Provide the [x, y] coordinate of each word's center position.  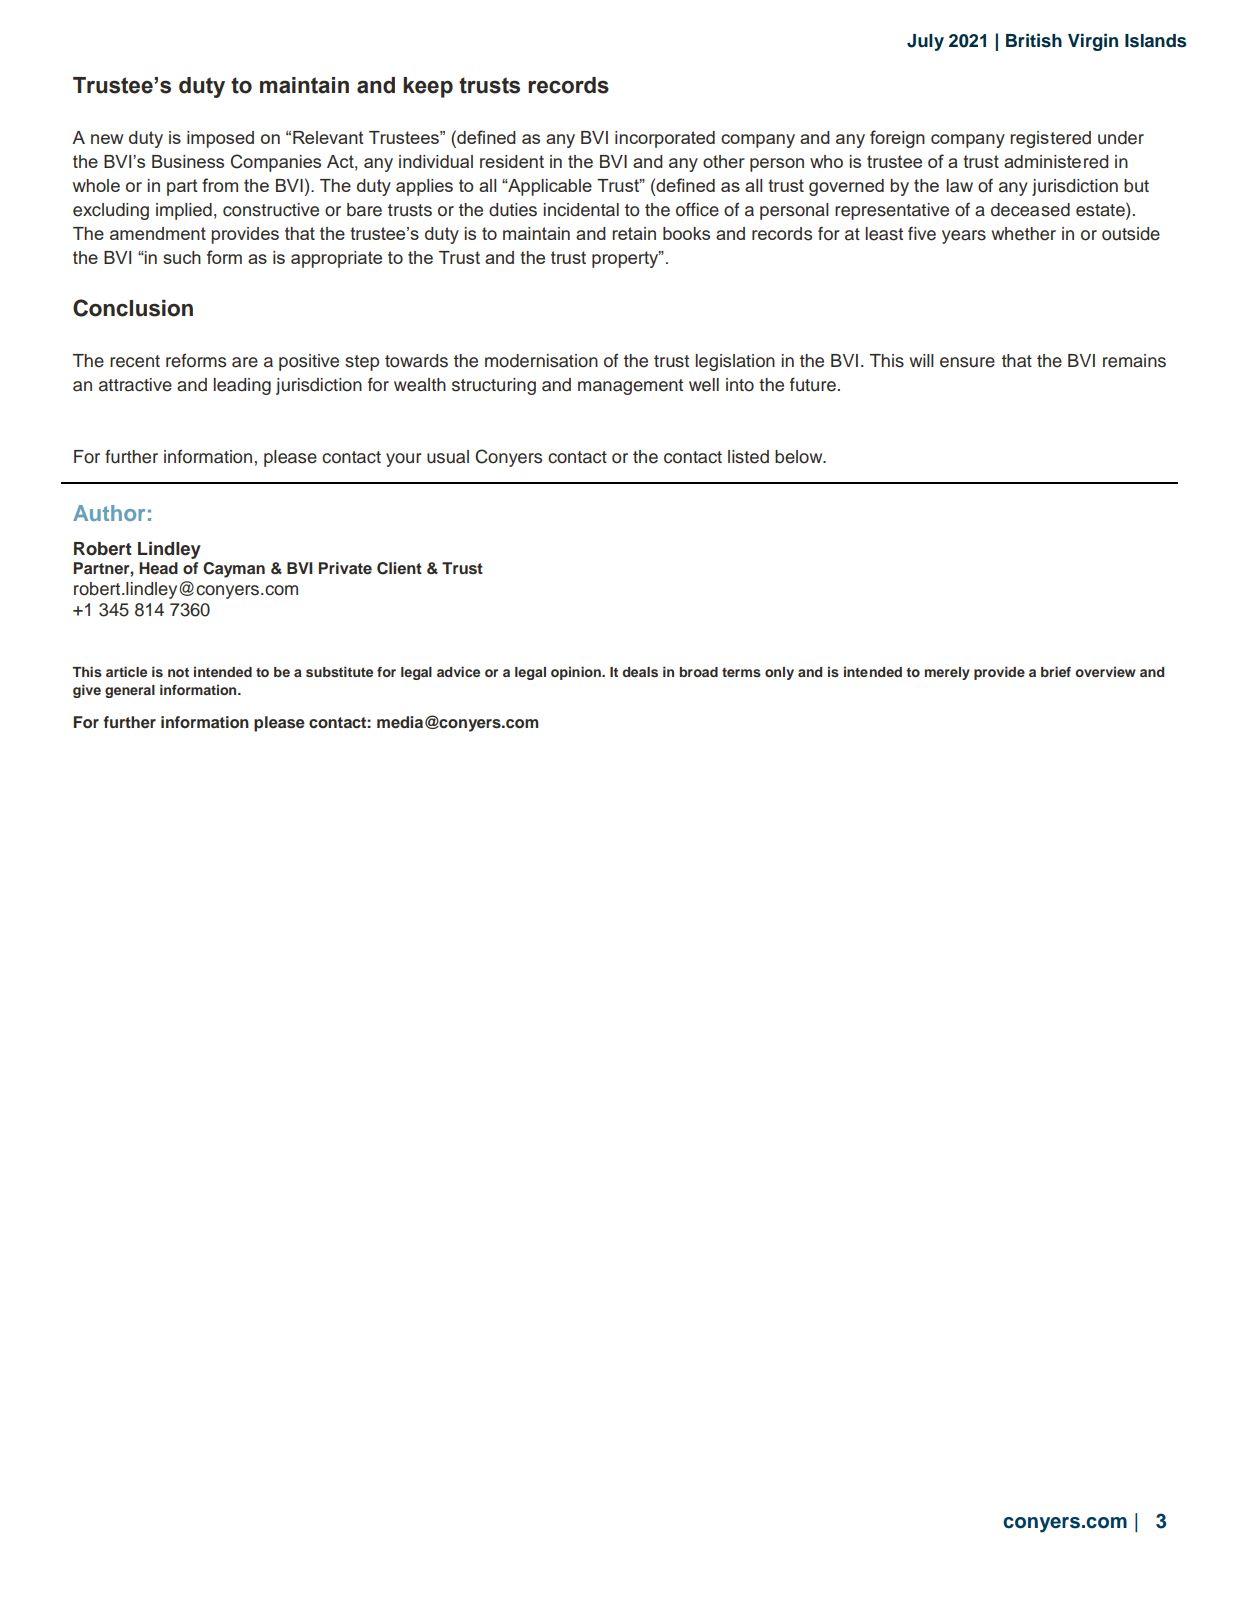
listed [748, 457]
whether [1024, 234]
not [178, 672]
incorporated [665, 139]
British [1034, 40]
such [182, 257]
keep [428, 87]
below [800, 457]
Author [109, 513]
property [626, 259]
